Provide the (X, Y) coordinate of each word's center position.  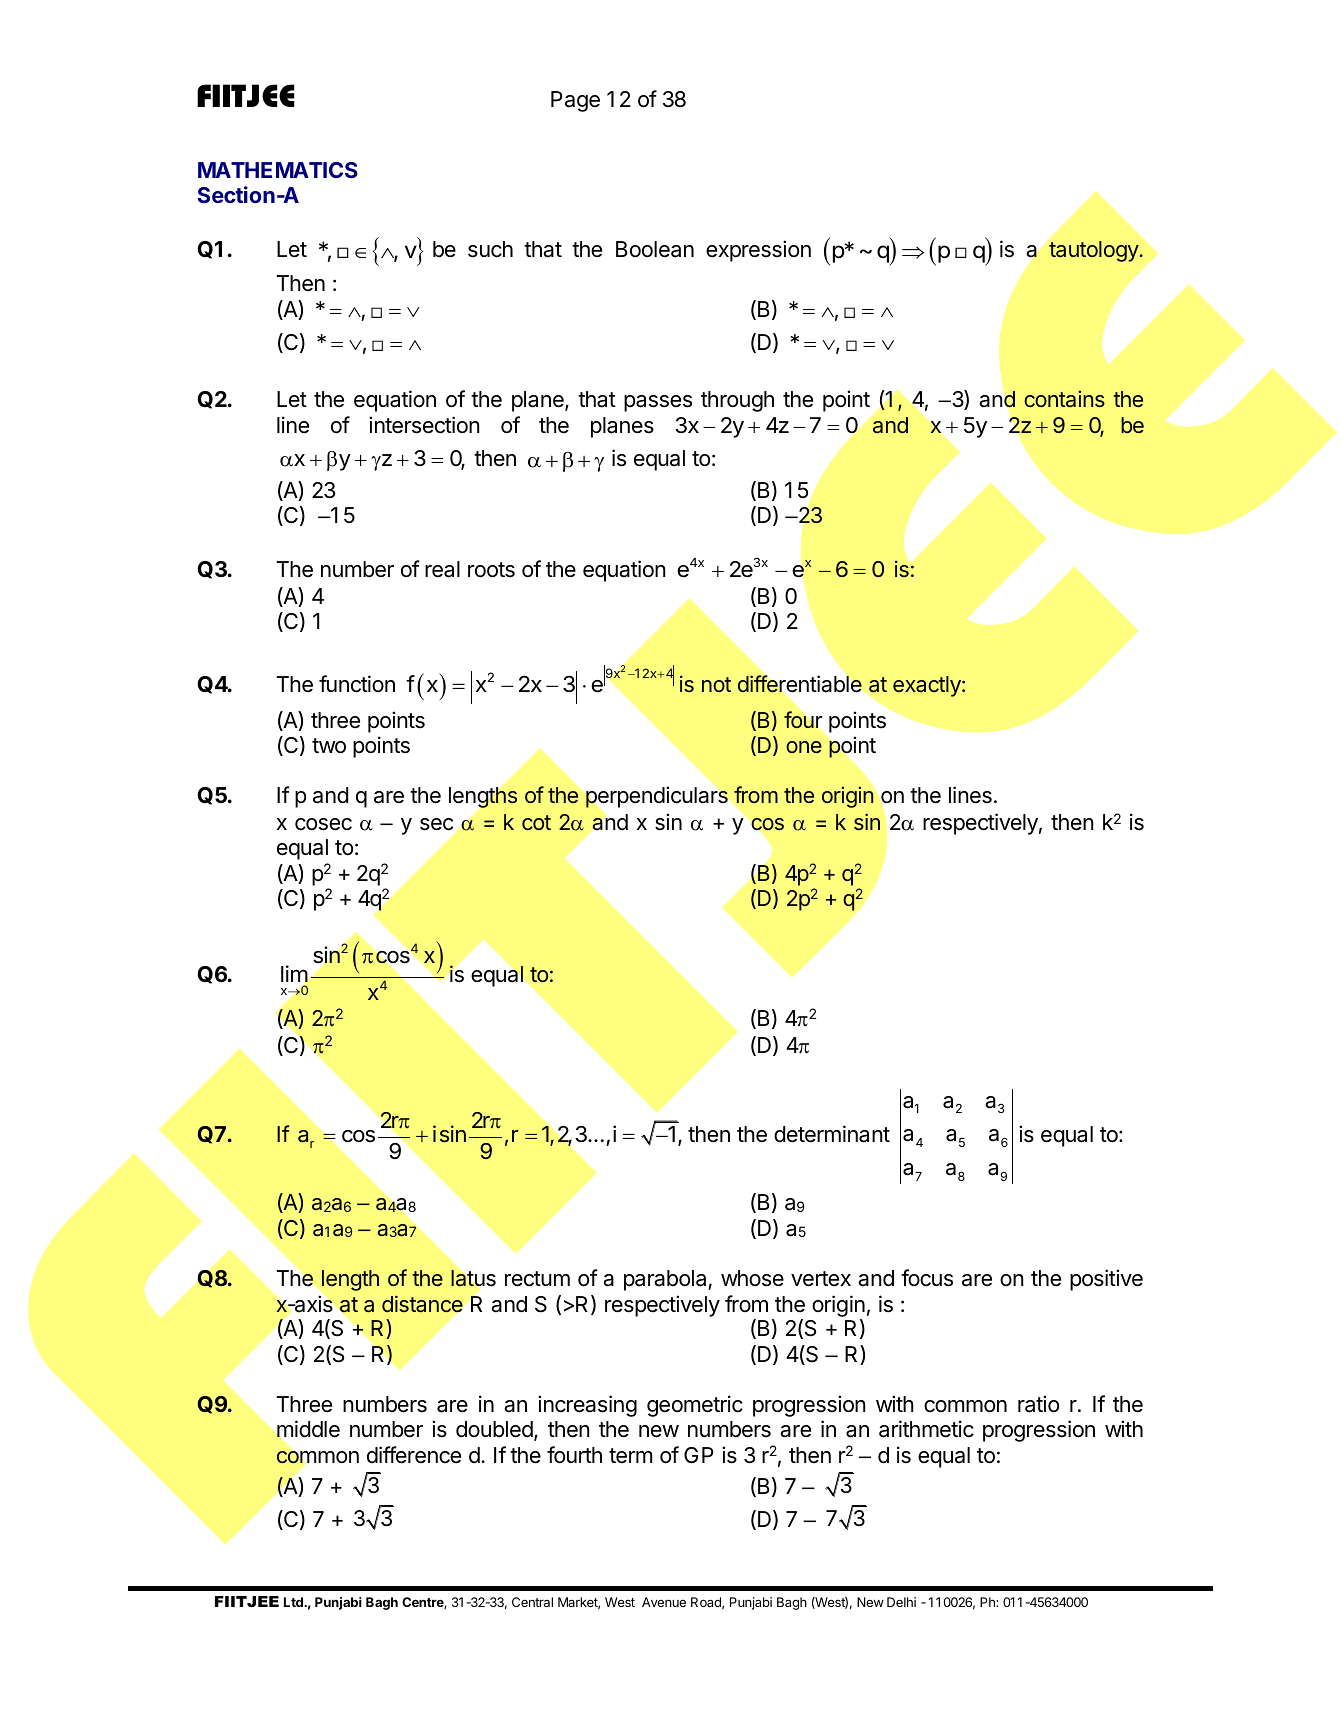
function (357, 684)
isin (449, 1134)
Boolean (655, 249)
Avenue (664, 1602)
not (716, 684)
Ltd (294, 1602)
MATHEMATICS (278, 170)
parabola (666, 1280)
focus (927, 1278)
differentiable (799, 684)
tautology (1094, 251)
